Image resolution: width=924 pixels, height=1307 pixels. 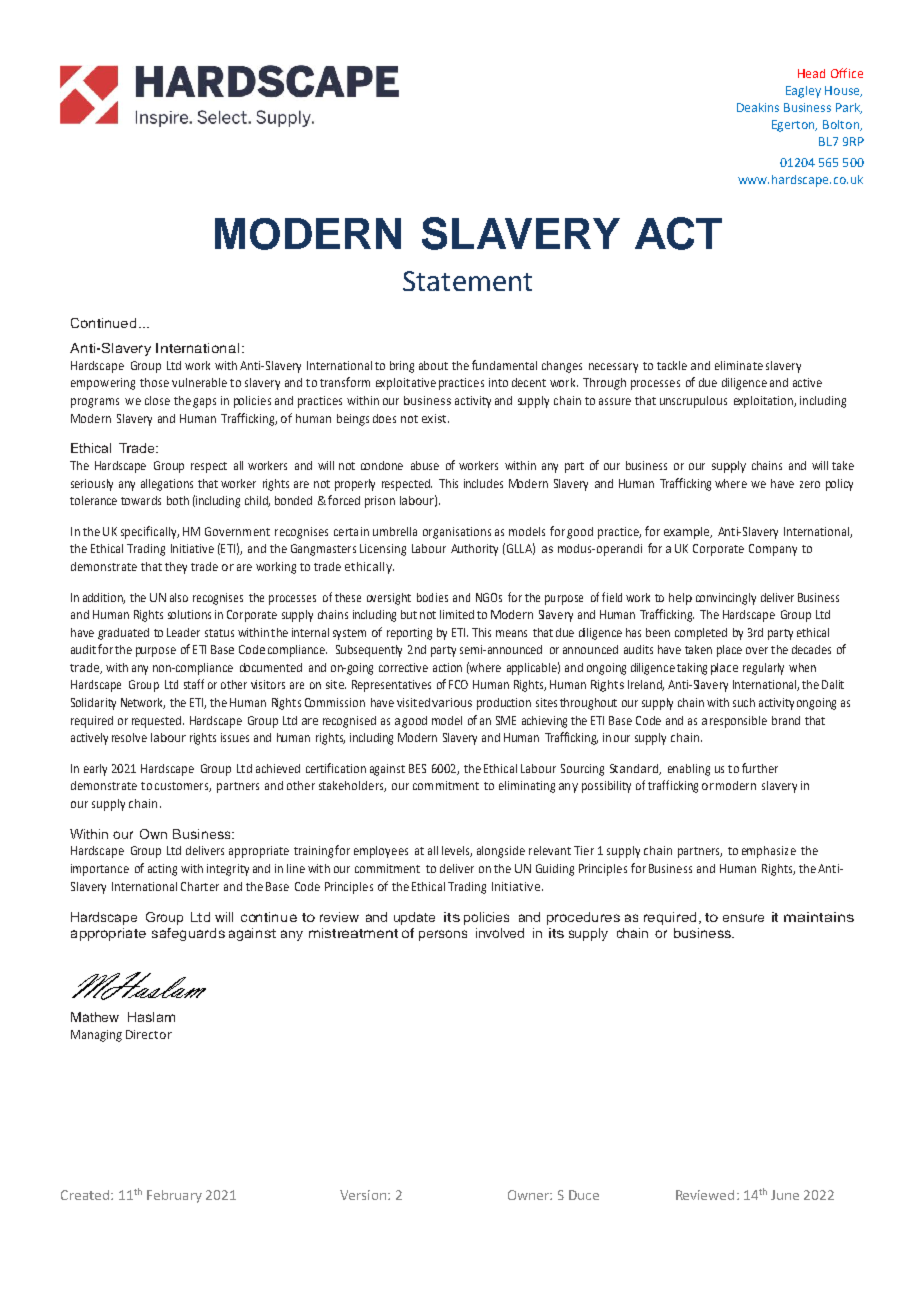 I want to click on Deakins, so click(x=758, y=107).
